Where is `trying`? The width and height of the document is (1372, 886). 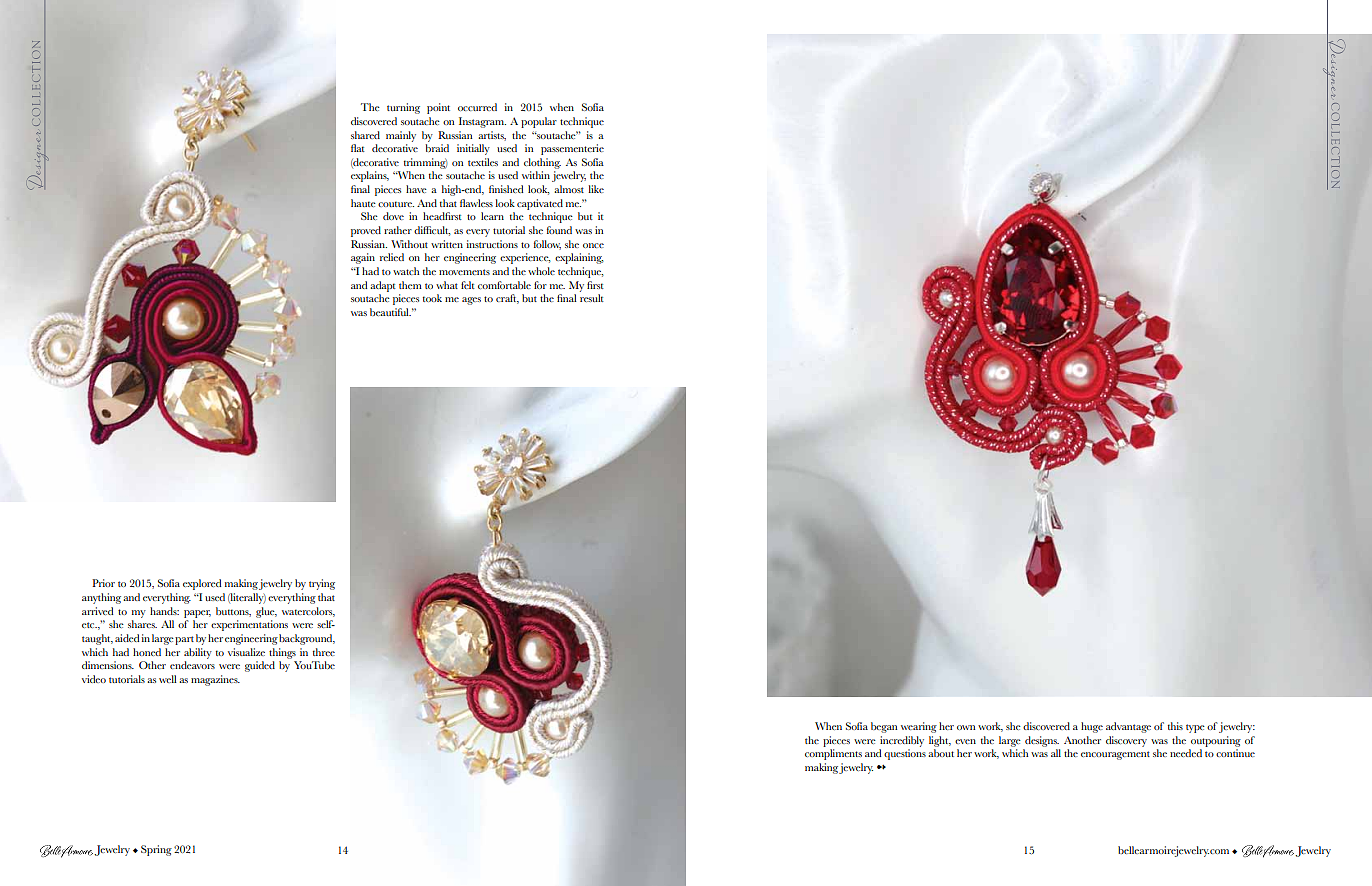 trying is located at coordinates (322, 584).
